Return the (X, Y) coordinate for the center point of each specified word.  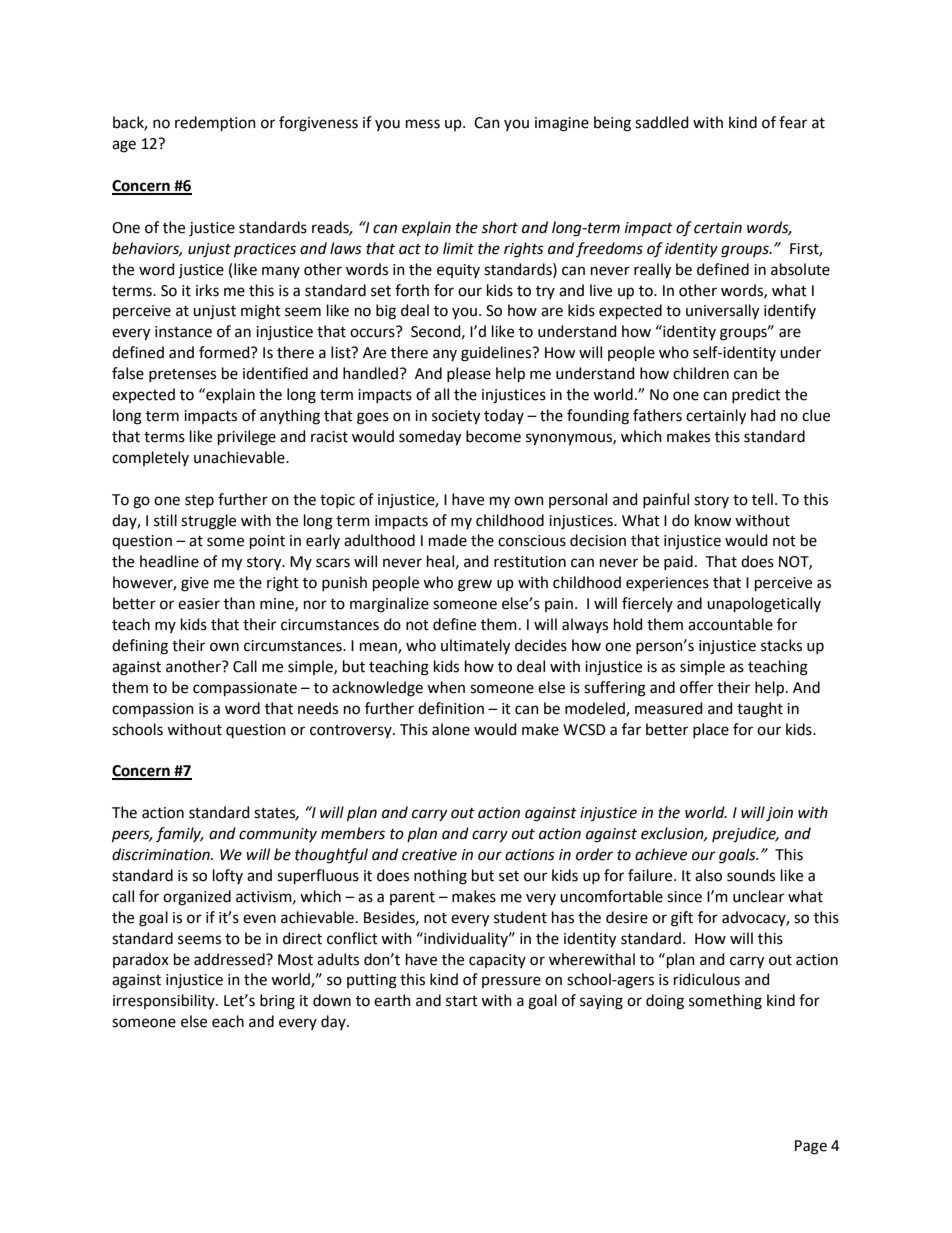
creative (429, 855)
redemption (215, 123)
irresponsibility (165, 1001)
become (493, 436)
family (180, 834)
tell (762, 499)
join (779, 814)
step (199, 501)
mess (423, 124)
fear (793, 122)
